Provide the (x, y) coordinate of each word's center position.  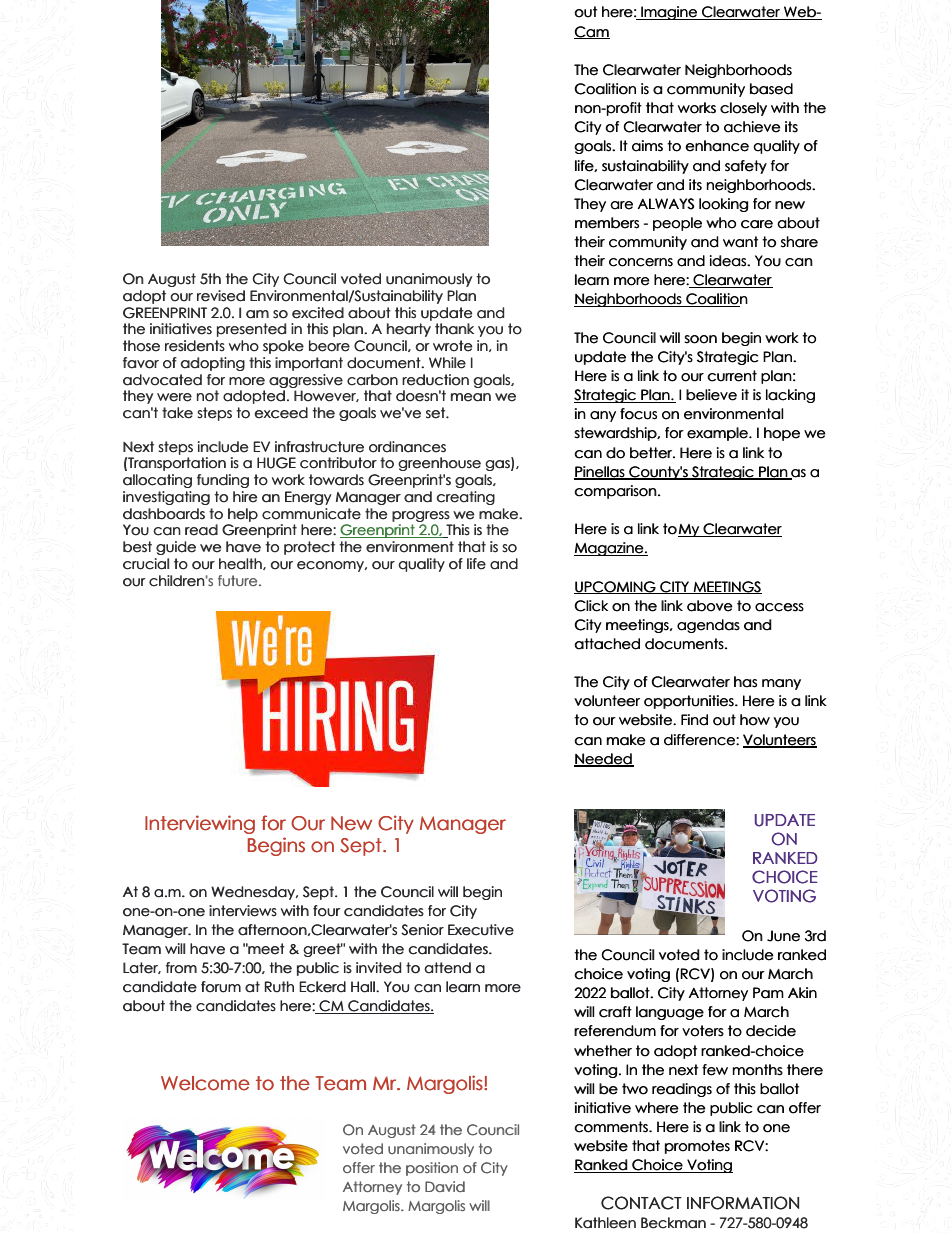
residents (195, 346)
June (783, 936)
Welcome (205, 1083)
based (771, 89)
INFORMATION (743, 1203)
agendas (708, 626)
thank (454, 329)
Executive (481, 930)
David (445, 1186)
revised (221, 296)
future (237, 580)
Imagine (669, 13)
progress (421, 518)
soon (700, 339)
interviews (243, 911)
